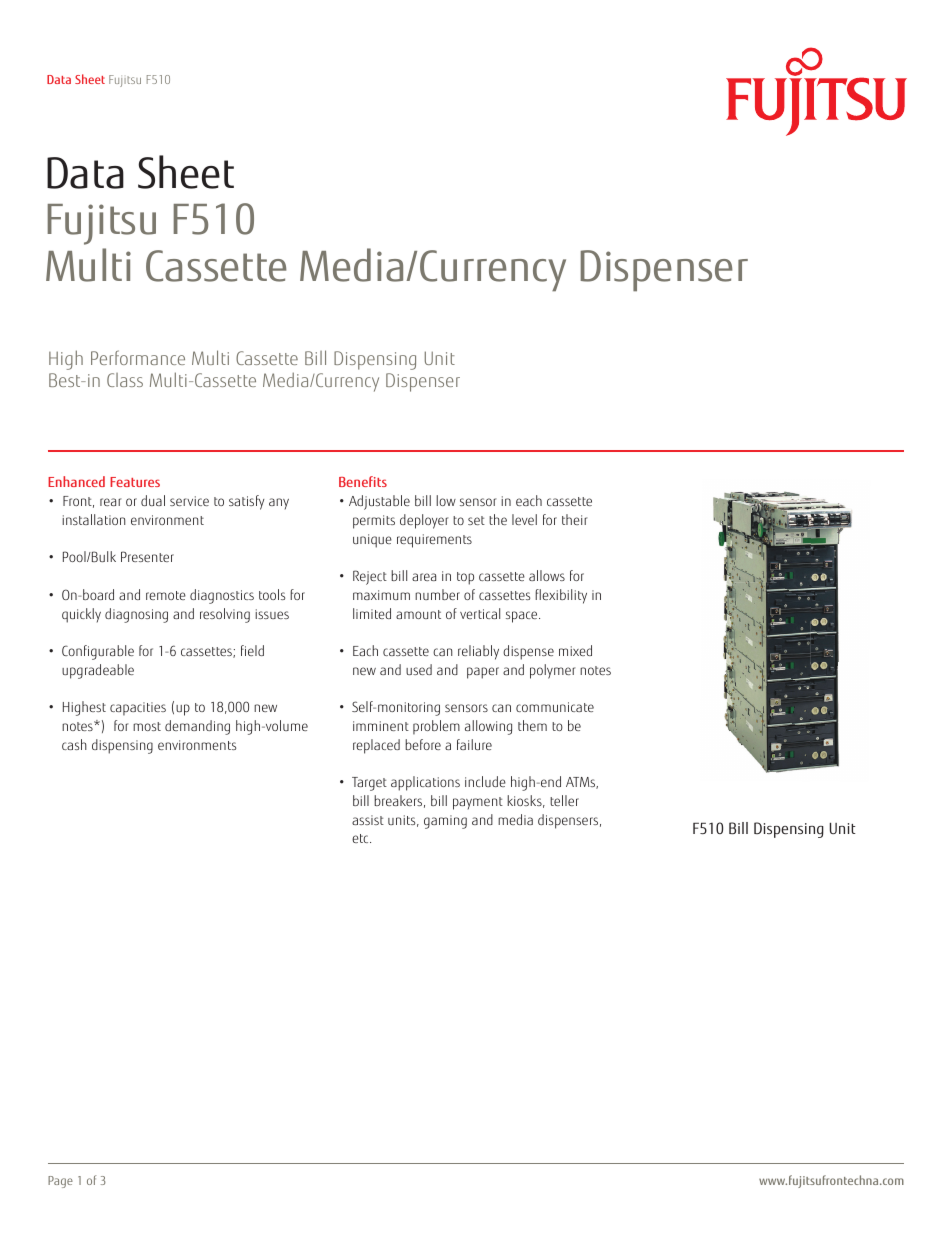 The height and width of the page is (1233, 952). I want to click on assist, so click(368, 820).
